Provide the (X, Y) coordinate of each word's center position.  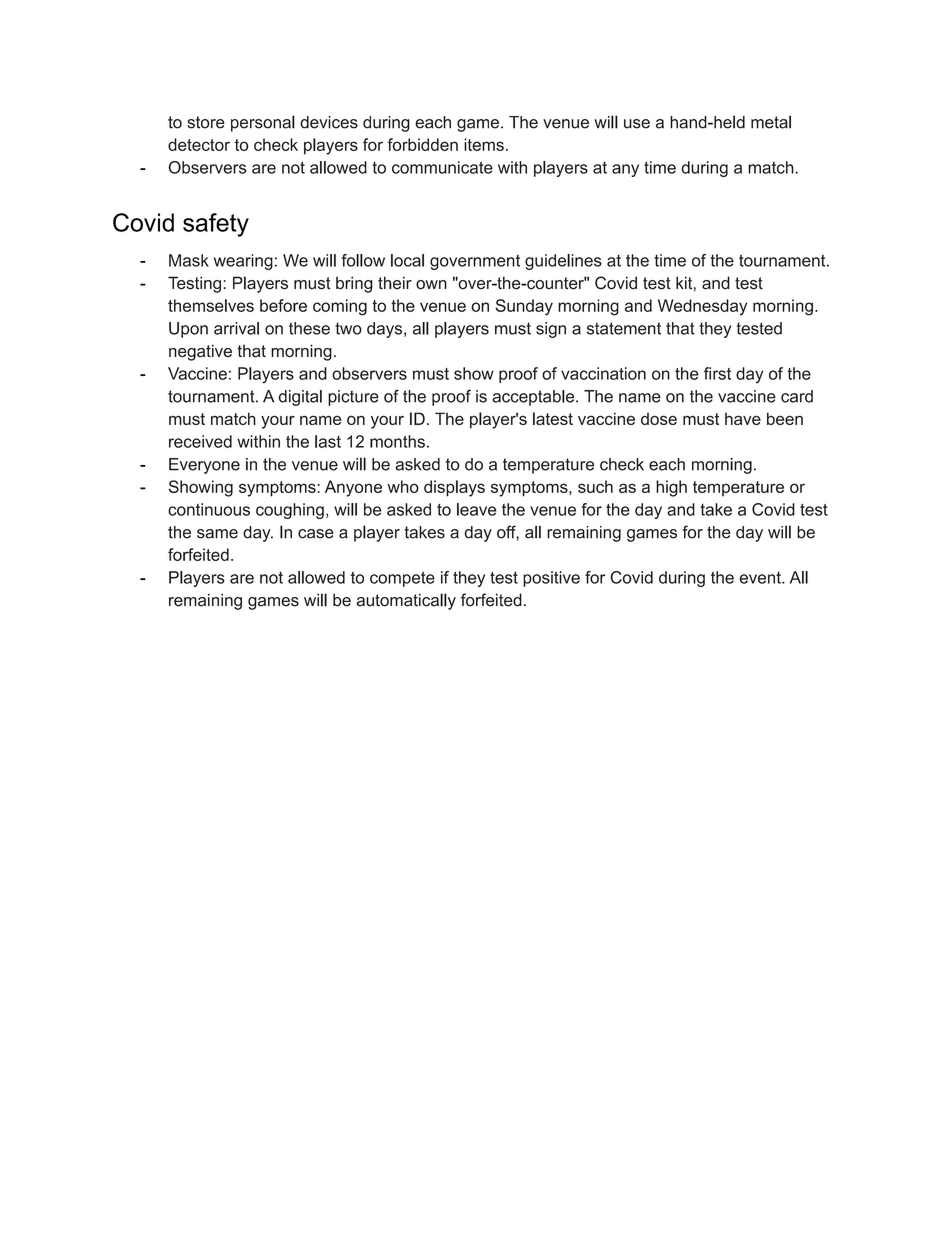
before (283, 305)
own (431, 285)
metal (771, 122)
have (743, 419)
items (484, 144)
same (217, 534)
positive (551, 579)
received (200, 441)
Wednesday (702, 307)
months (397, 441)
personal (263, 123)
